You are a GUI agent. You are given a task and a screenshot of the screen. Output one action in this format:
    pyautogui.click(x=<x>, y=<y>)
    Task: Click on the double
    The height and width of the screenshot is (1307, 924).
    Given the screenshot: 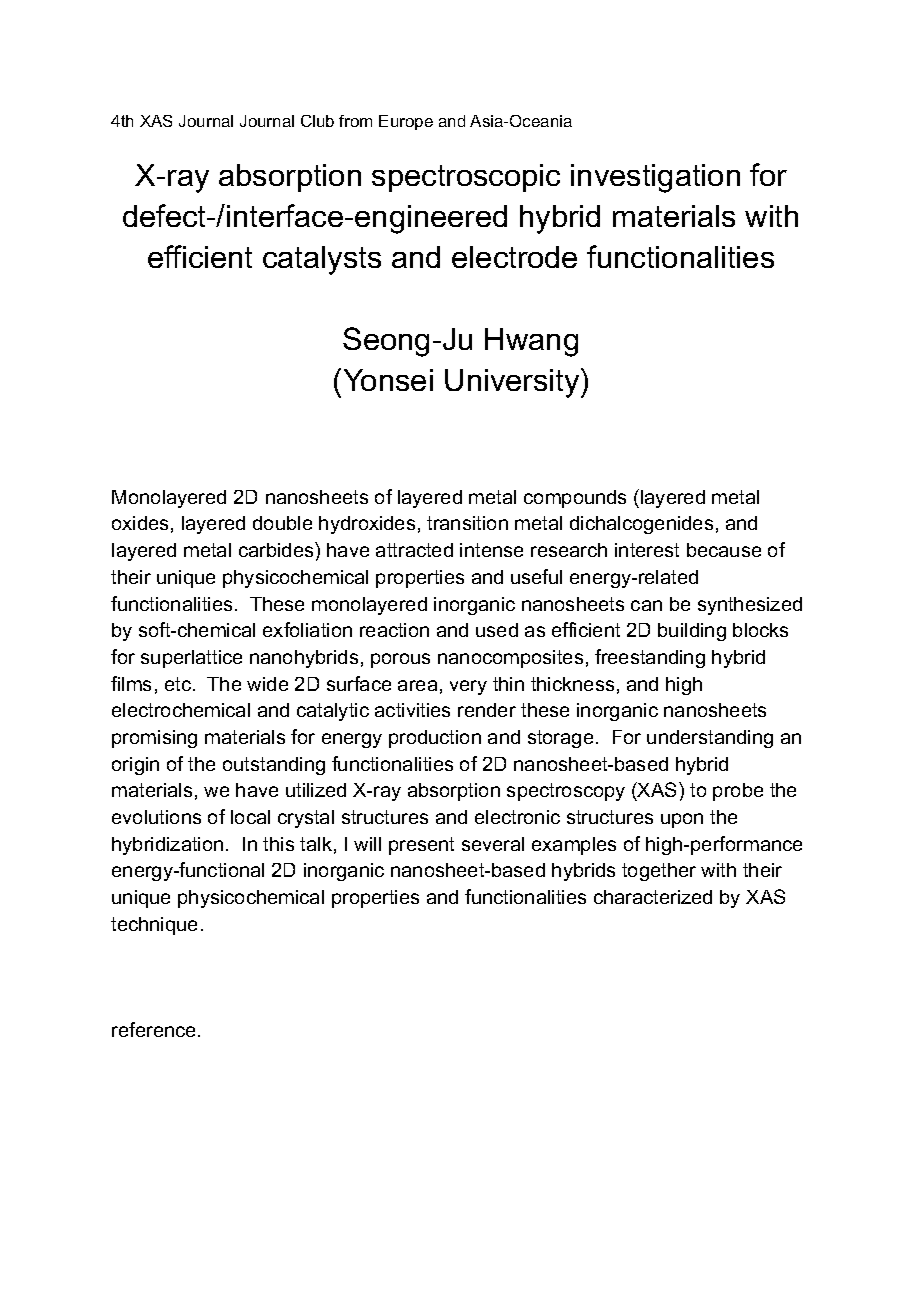 What is the action you would take?
    pyautogui.click(x=282, y=523)
